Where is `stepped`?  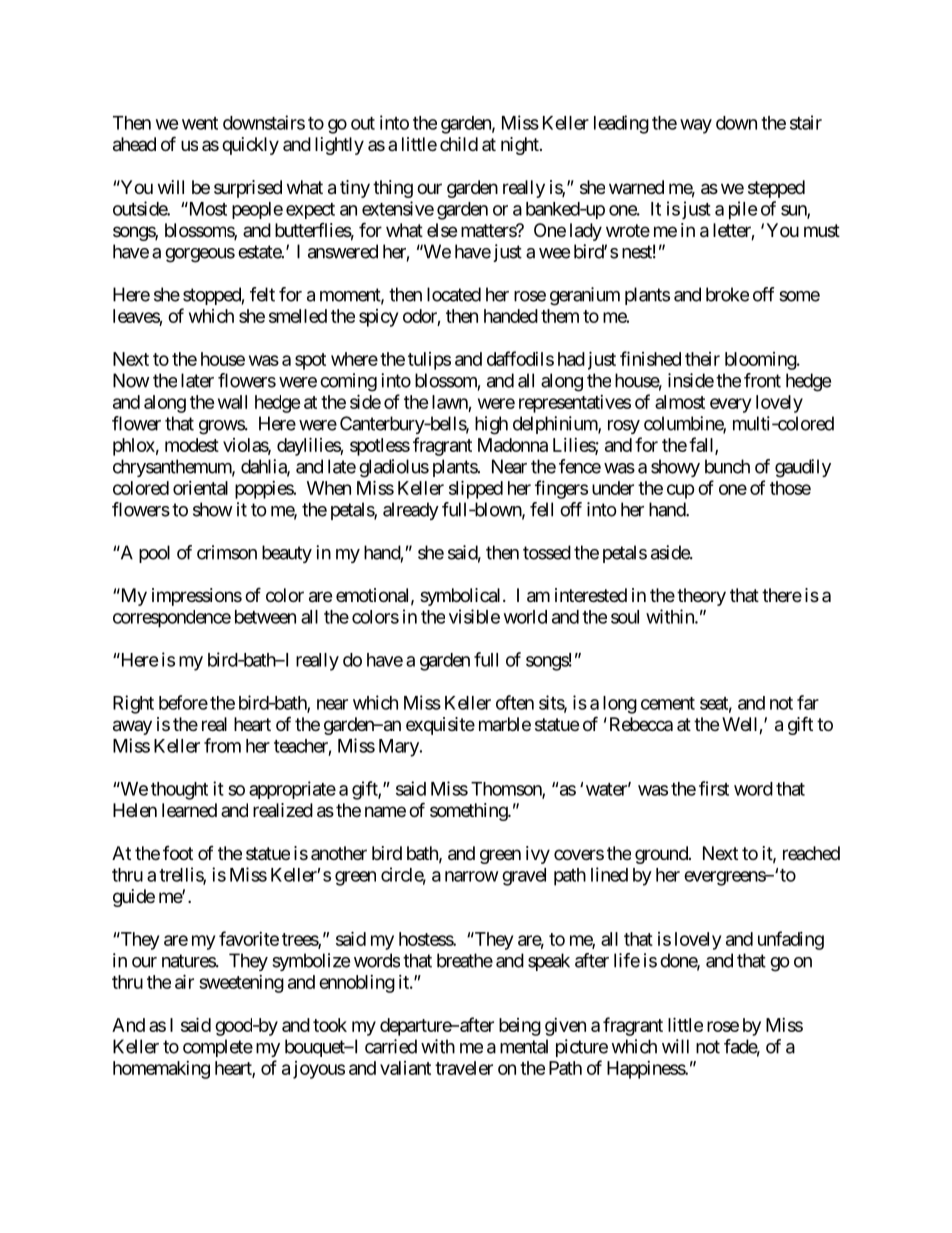
stepped is located at coordinates (776, 189).
